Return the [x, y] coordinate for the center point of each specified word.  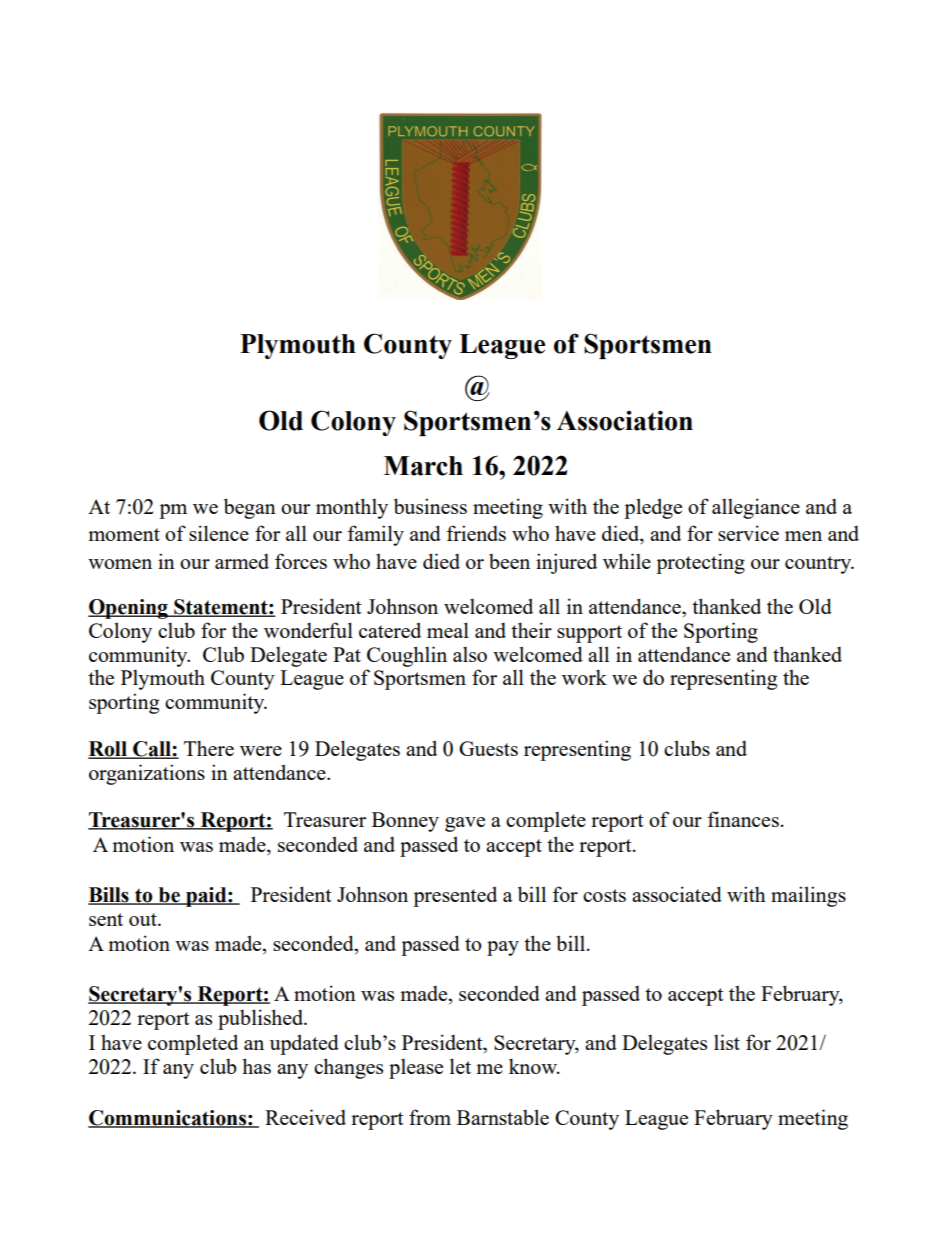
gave [465, 824]
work [584, 677]
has [256, 1066]
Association [625, 420]
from [430, 1117]
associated [677, 894]
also [470, 654]
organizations [147, 774]
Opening [129, 609]
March [423, 466]
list [727, 1042]
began [250, 508]
